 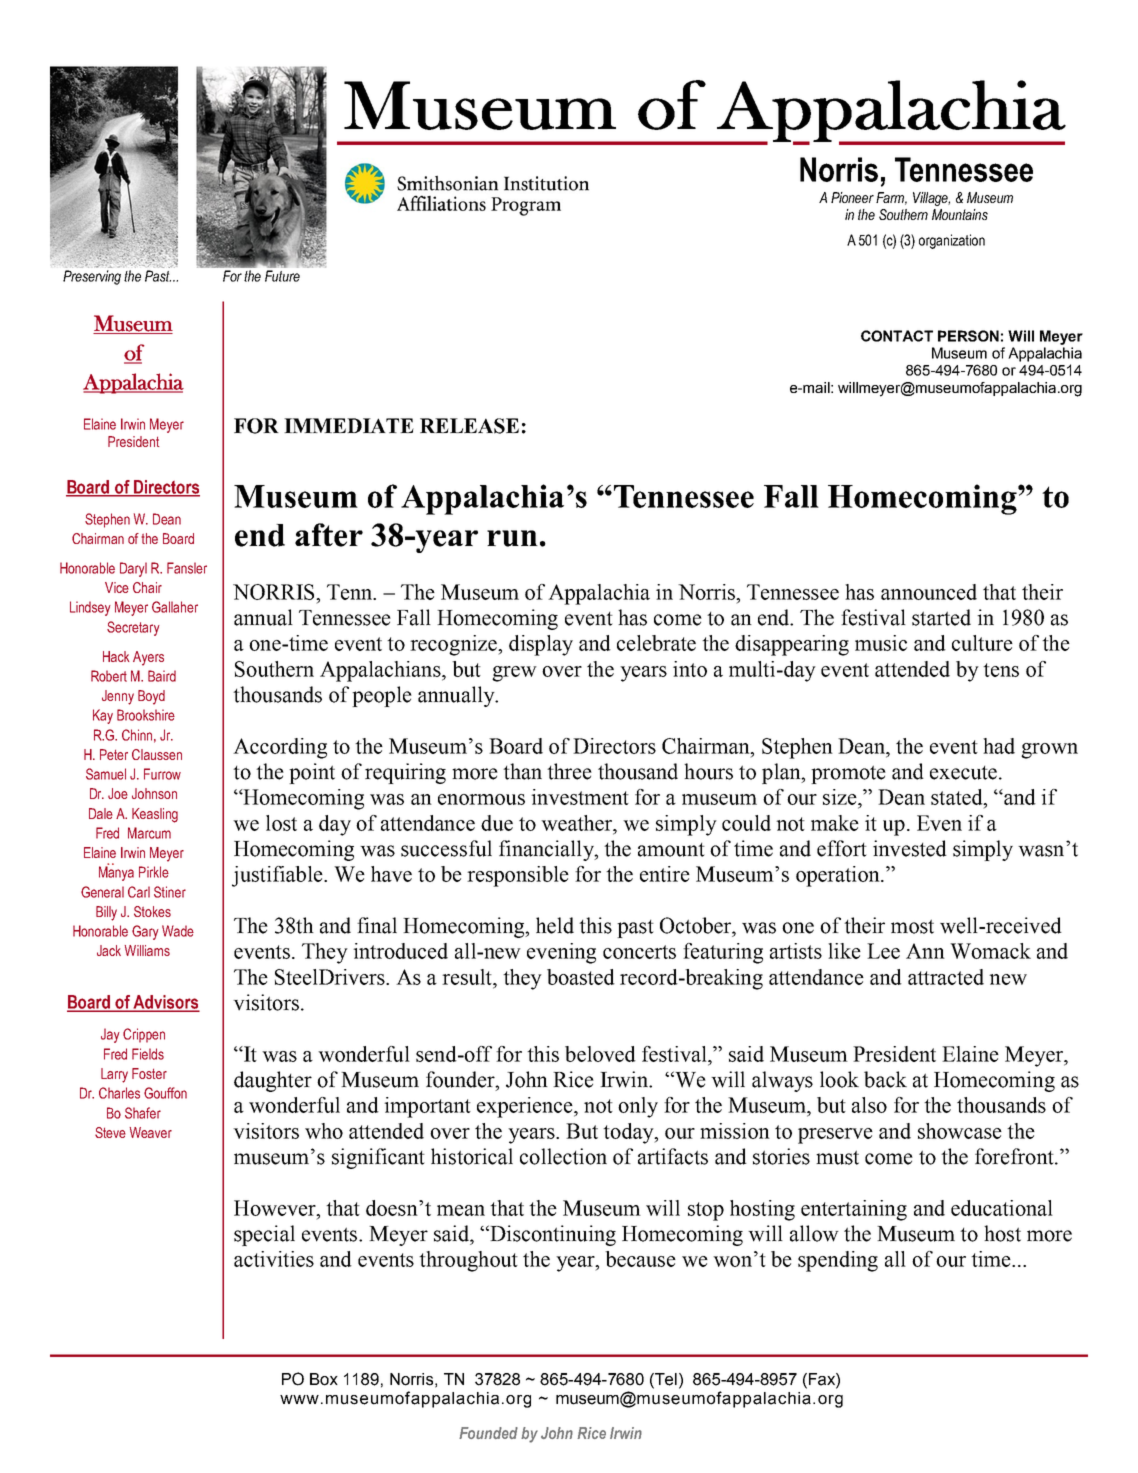 What do you see at coordinates (952, 241) in the image?
I see `organization` at bounding box center [952, 241].
